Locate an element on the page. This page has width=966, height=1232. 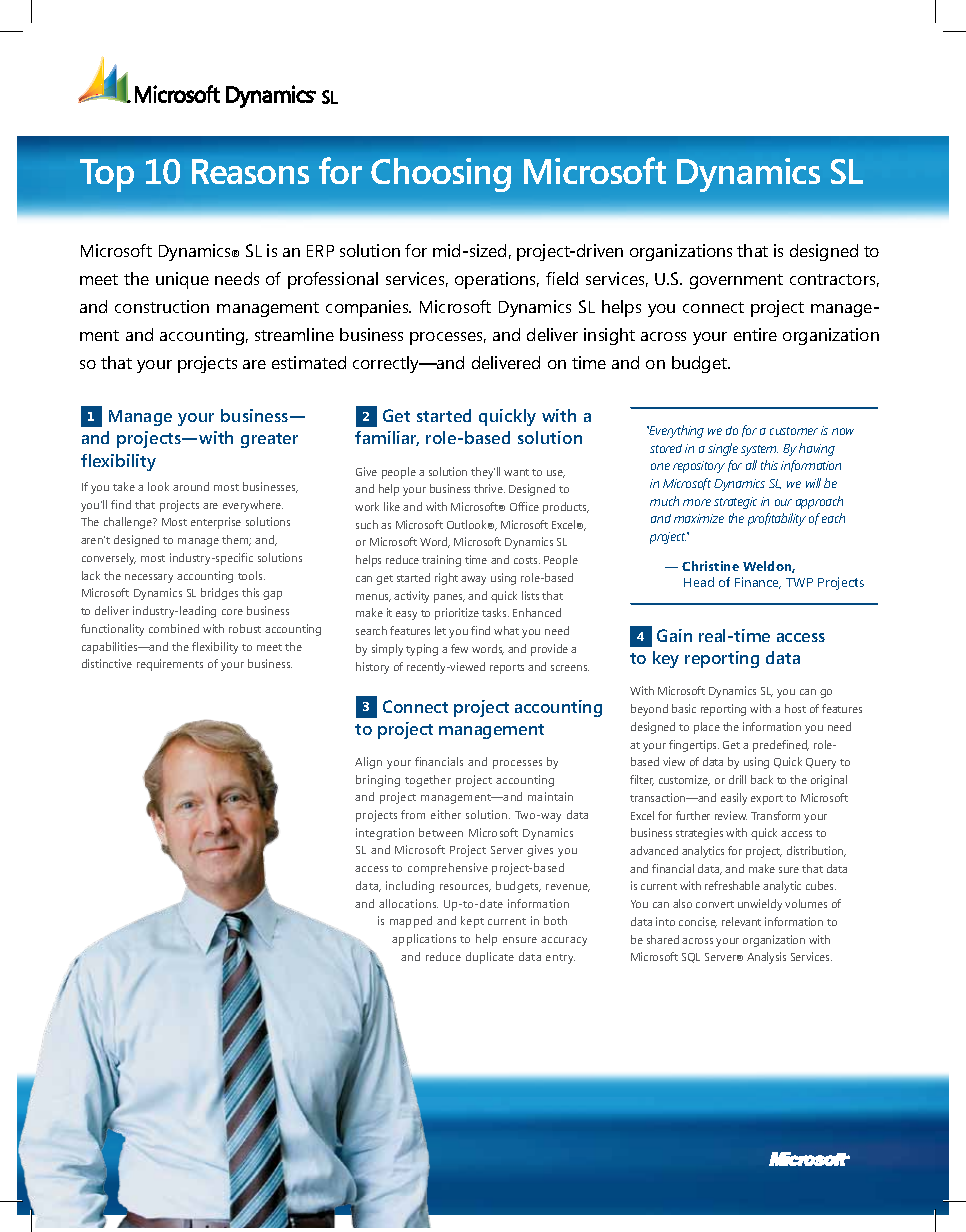
Choosing is located at coordinates (441, 175).
